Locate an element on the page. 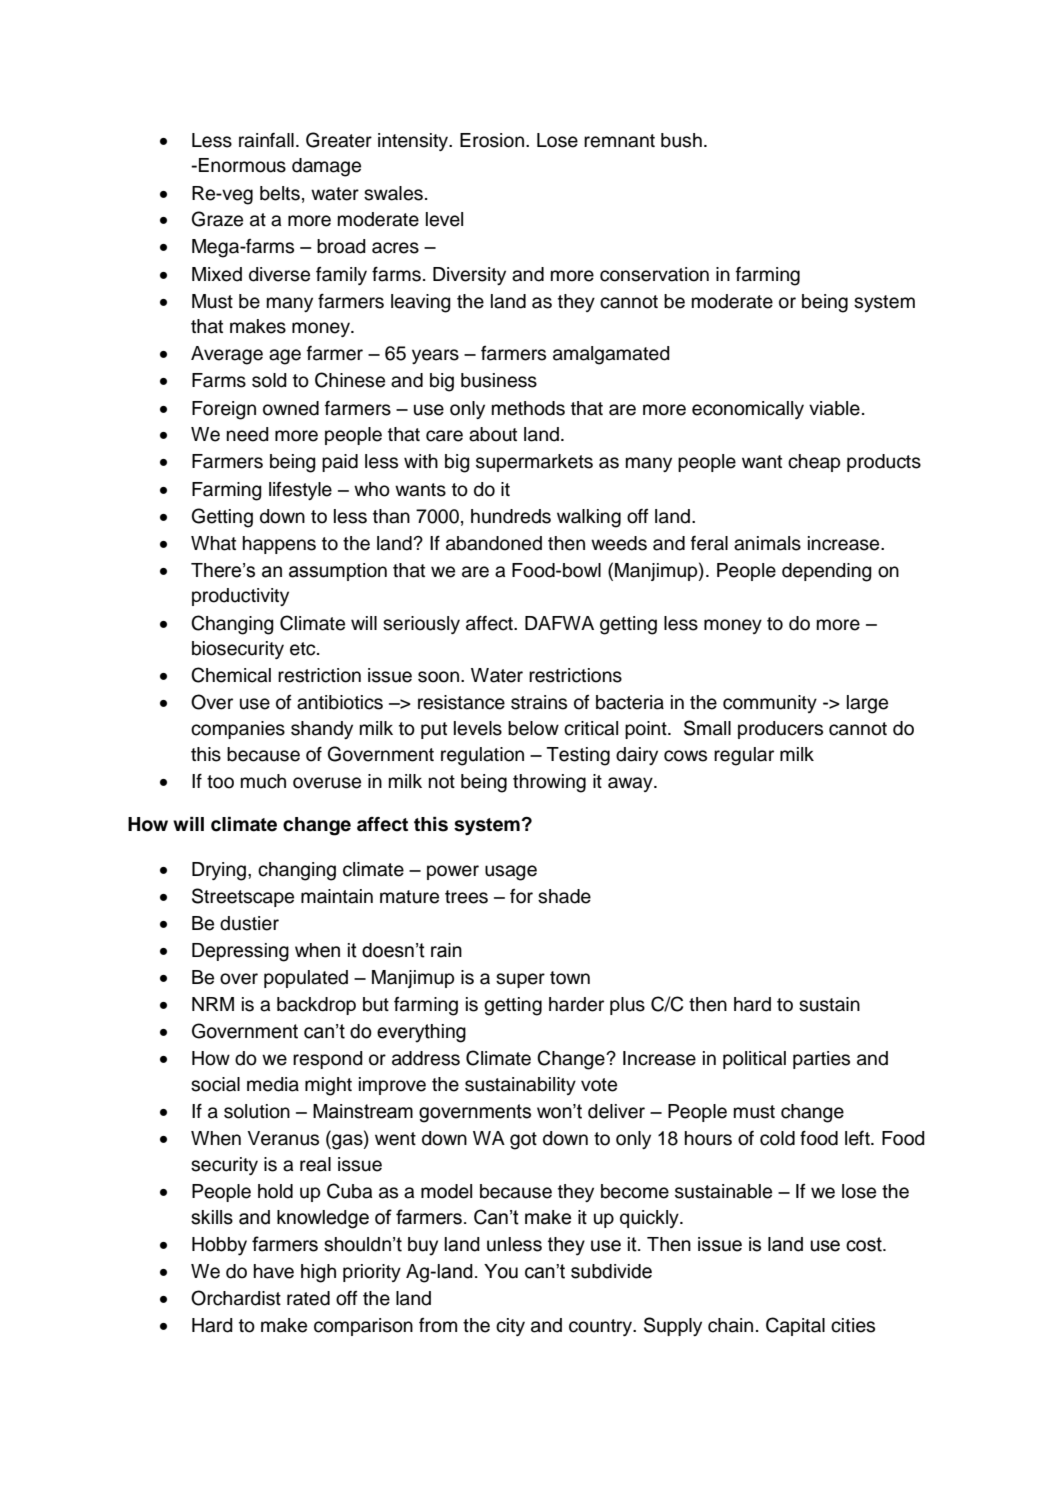 The image size is (1053, 1489). shandy is located at coordinates (322, 730).
